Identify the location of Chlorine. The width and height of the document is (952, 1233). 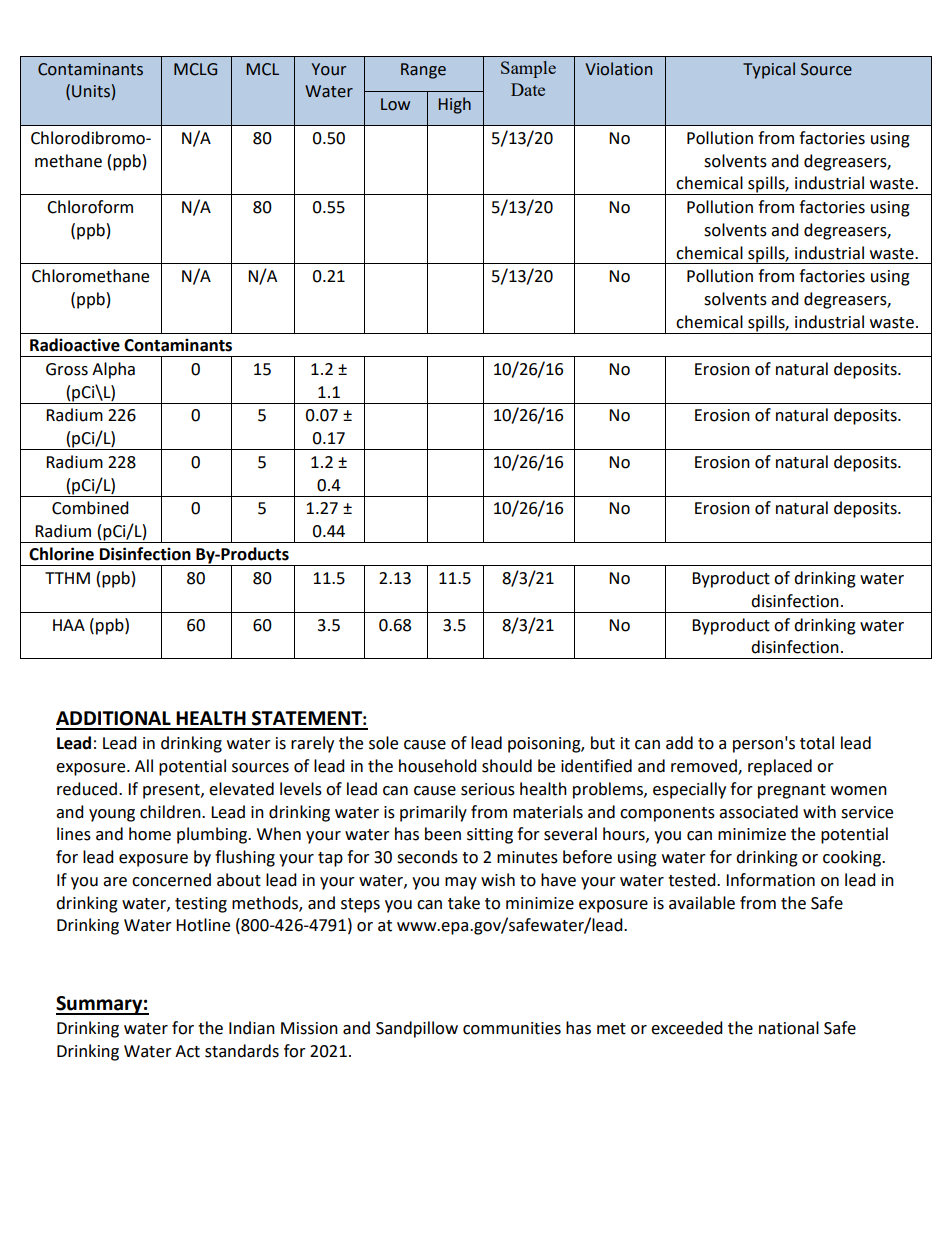
(61, 554).
